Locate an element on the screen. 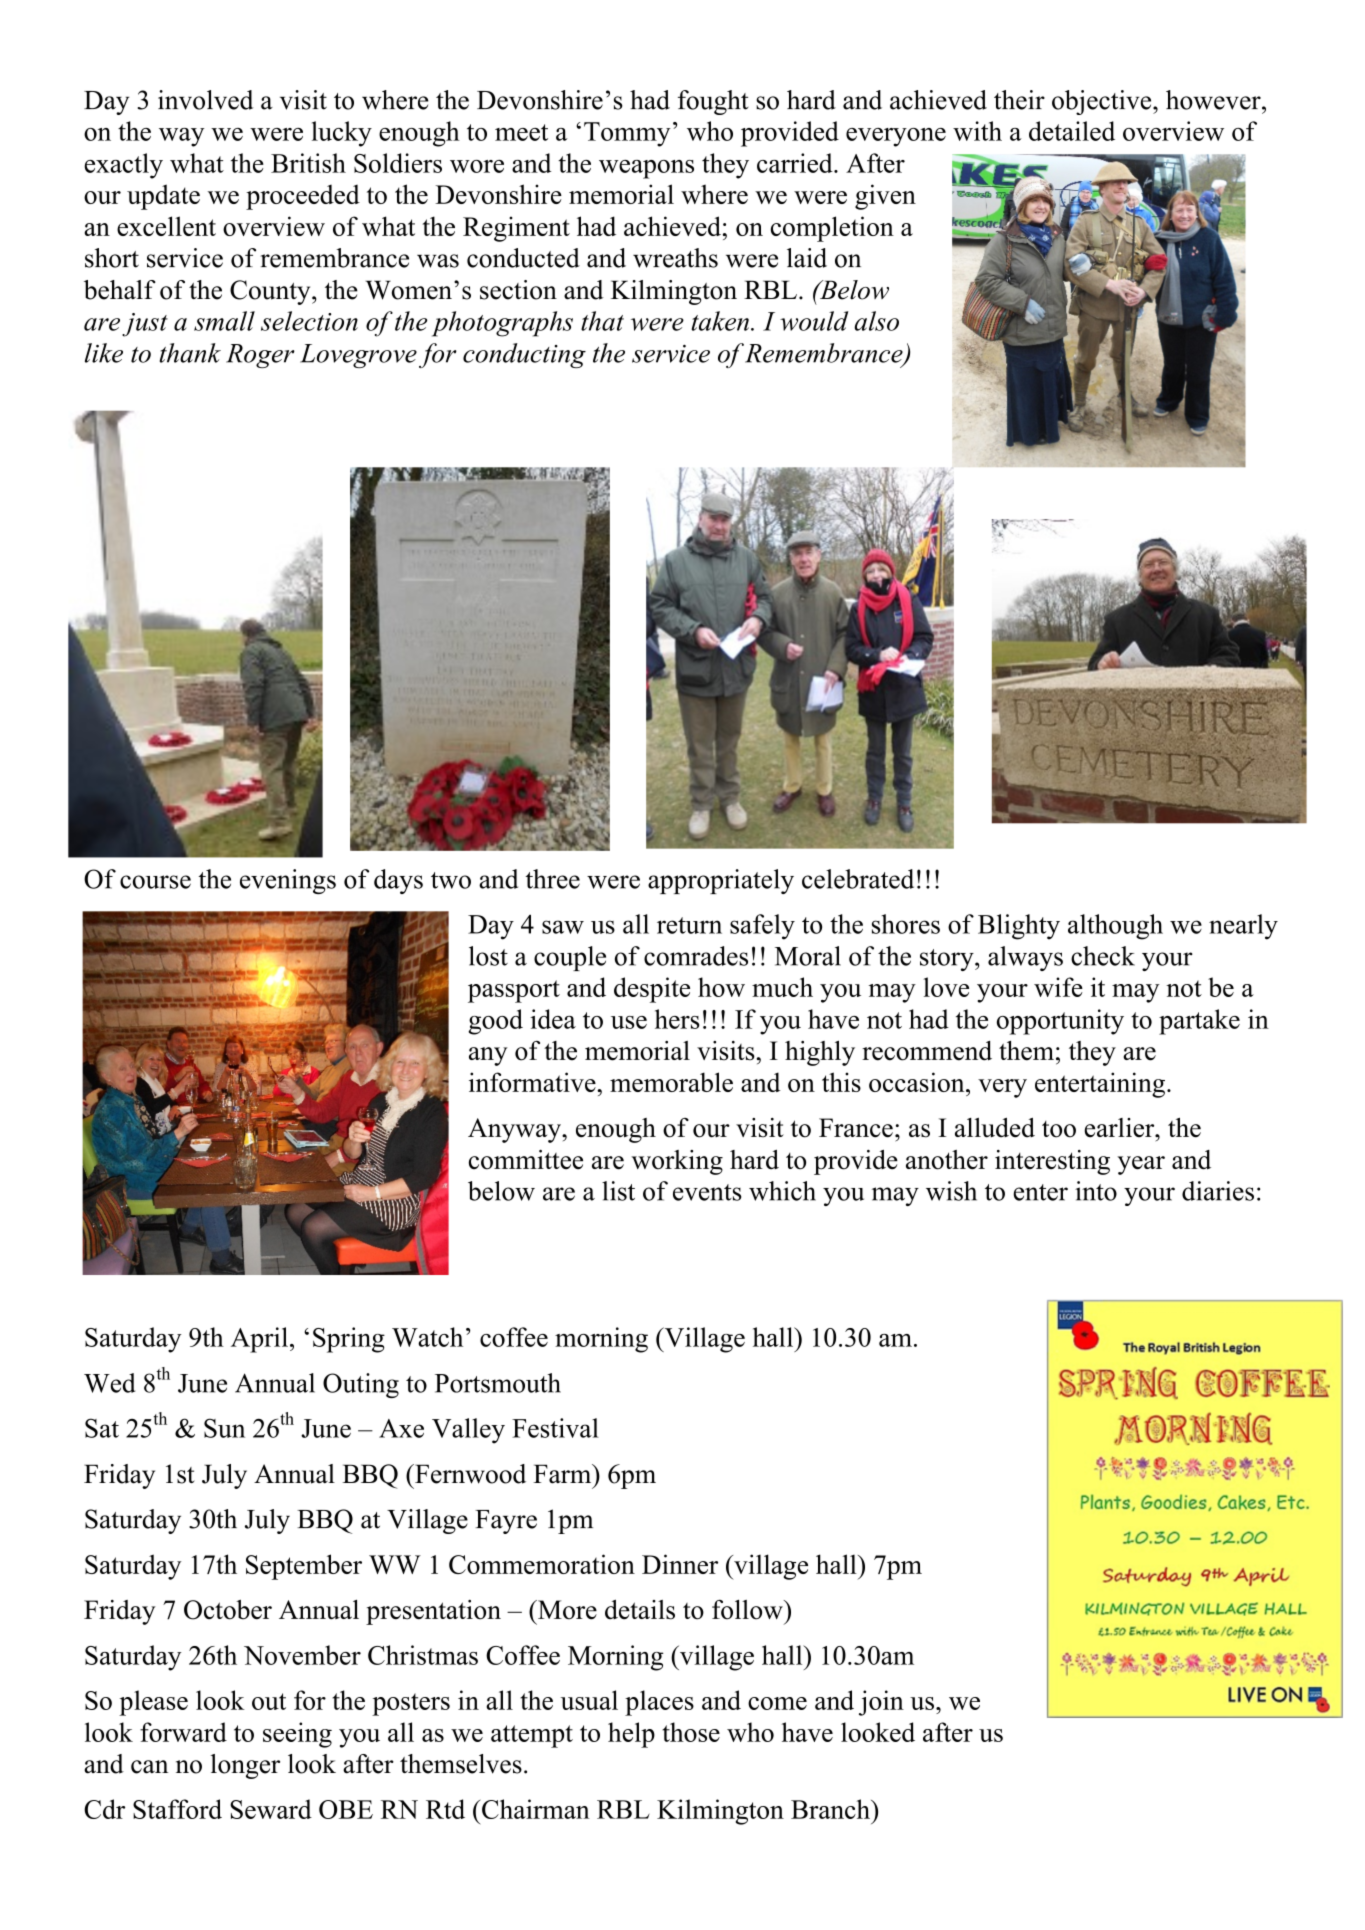 The height and width of the screenshot is (1930, 1365). weapons is located at coordinates (646, 169).
